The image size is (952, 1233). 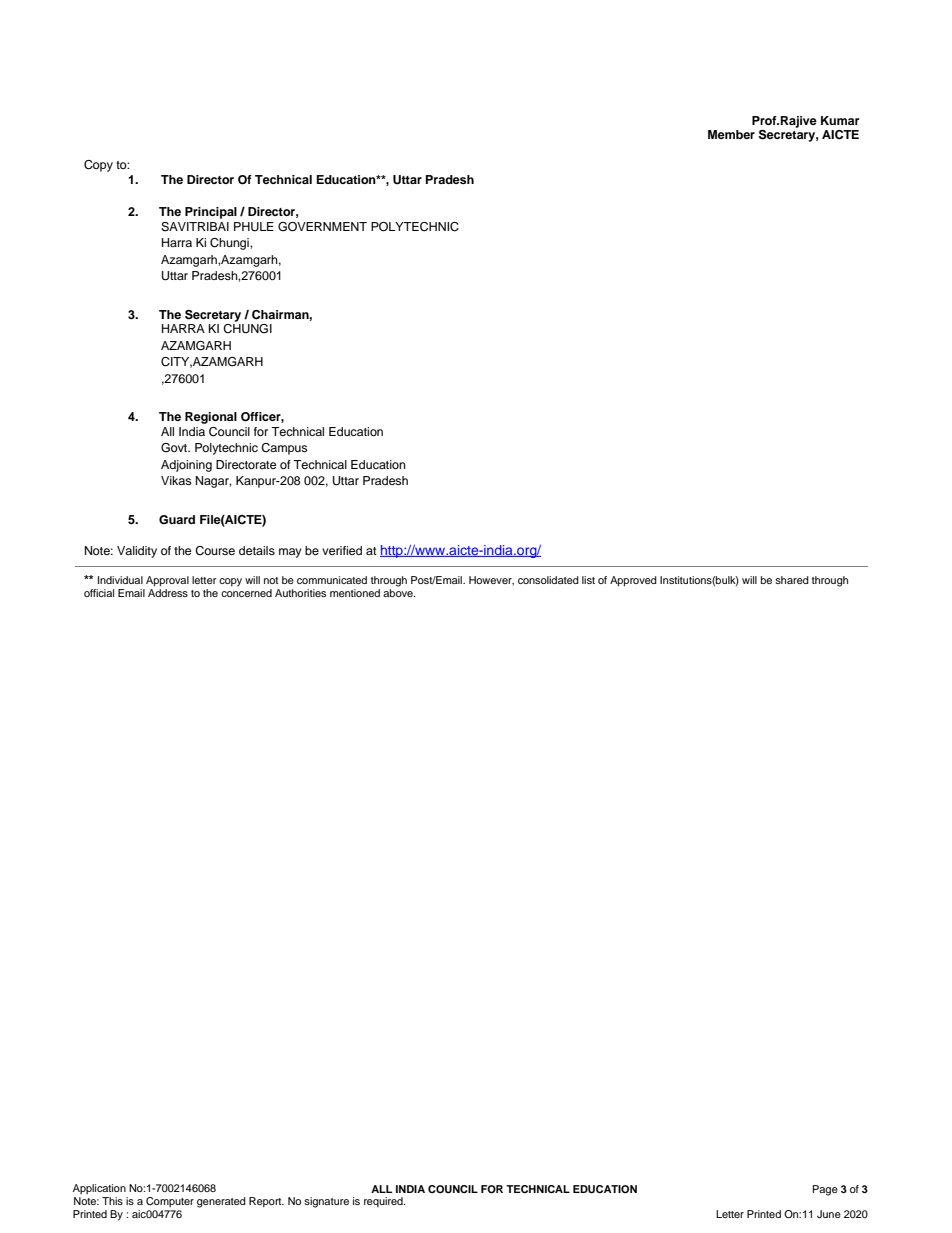 What do you see at coordinates (211, 213) in the screenshot?
I see `Principal` at bounding box center [211, 213].
